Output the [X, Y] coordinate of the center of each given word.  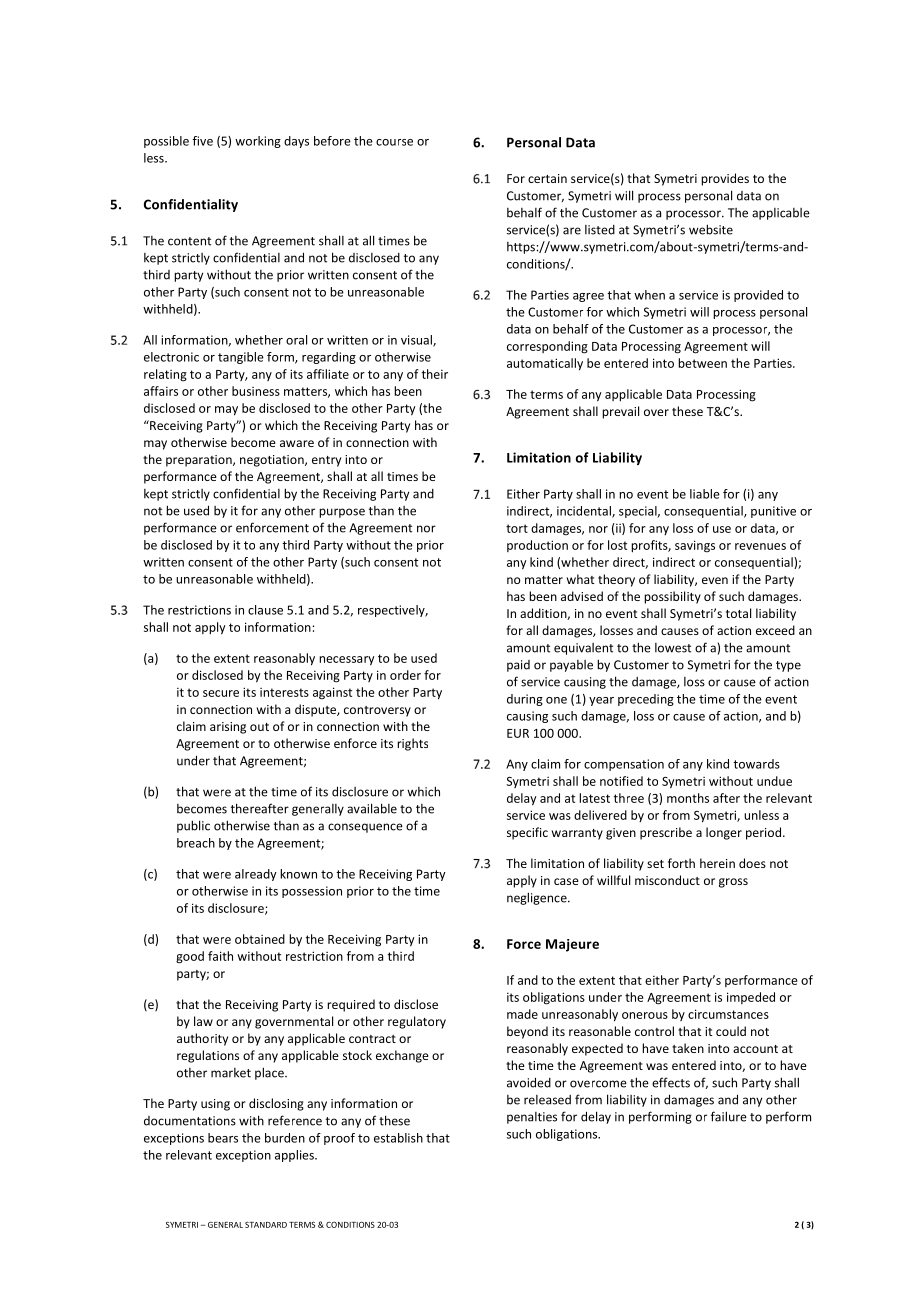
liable [705, 494]
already [256, 875]
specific [527, 833]
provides [725, 179]
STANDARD [266, 1225]
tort [517, 528]
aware [297, 443]
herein [717, 863]
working [258, 142]
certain [547, 178]
